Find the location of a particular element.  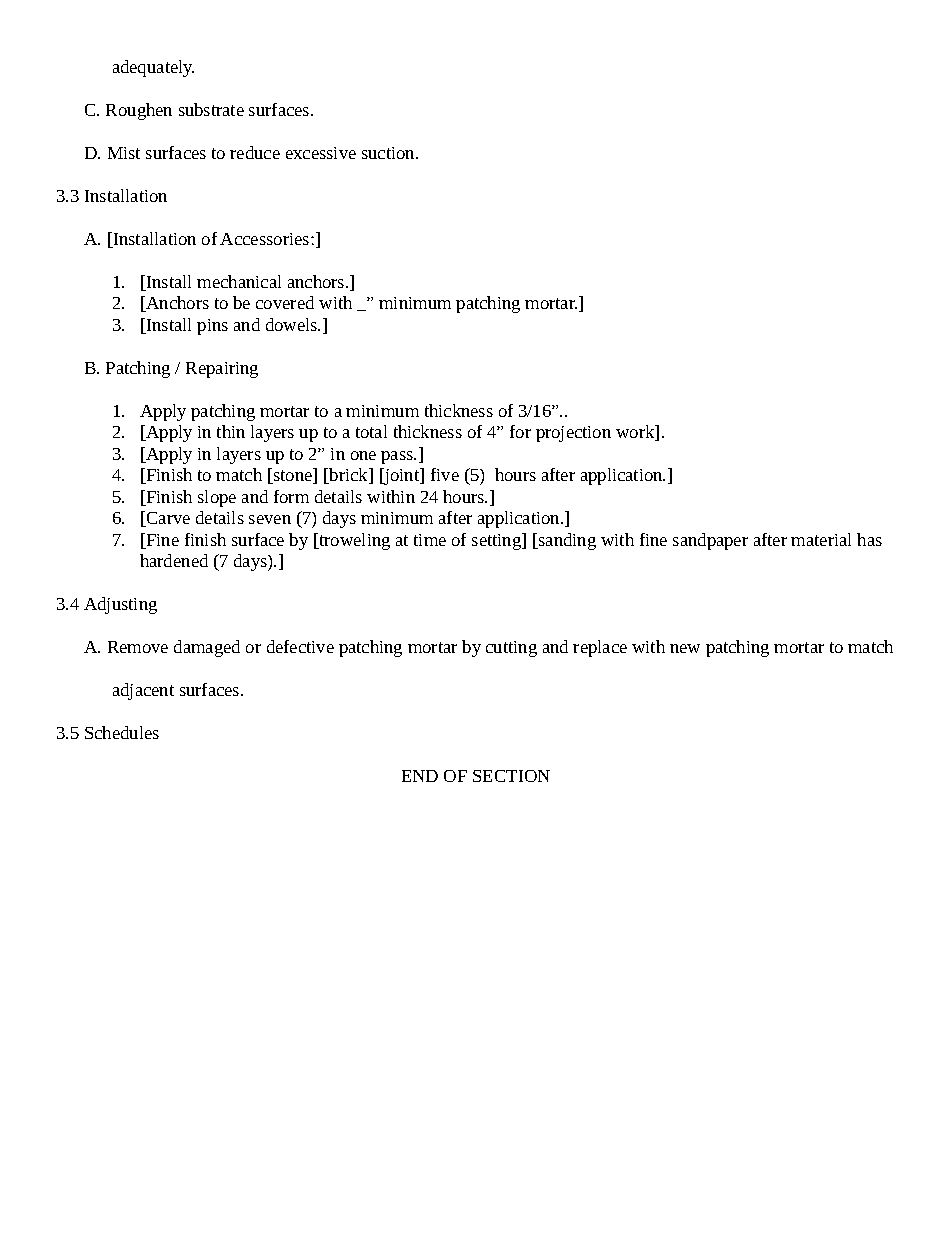

Schedules is located at coordinates (122, 732).
